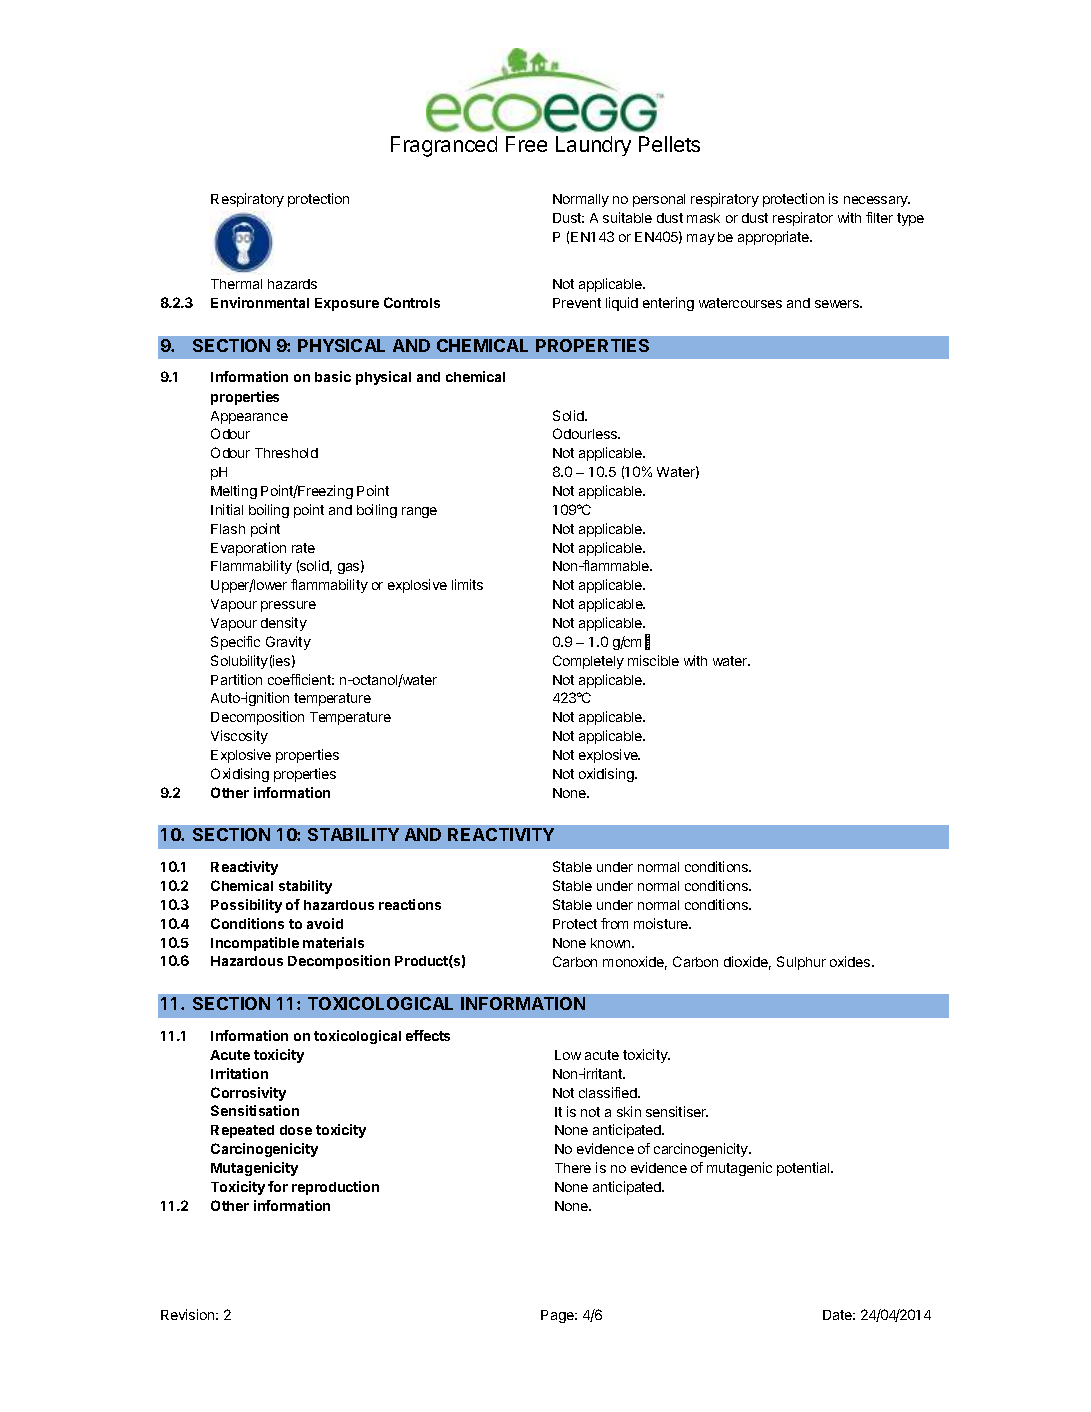 The height and width of the image is (1412, 1091). I want to click on avoid, so click(325, 923).
